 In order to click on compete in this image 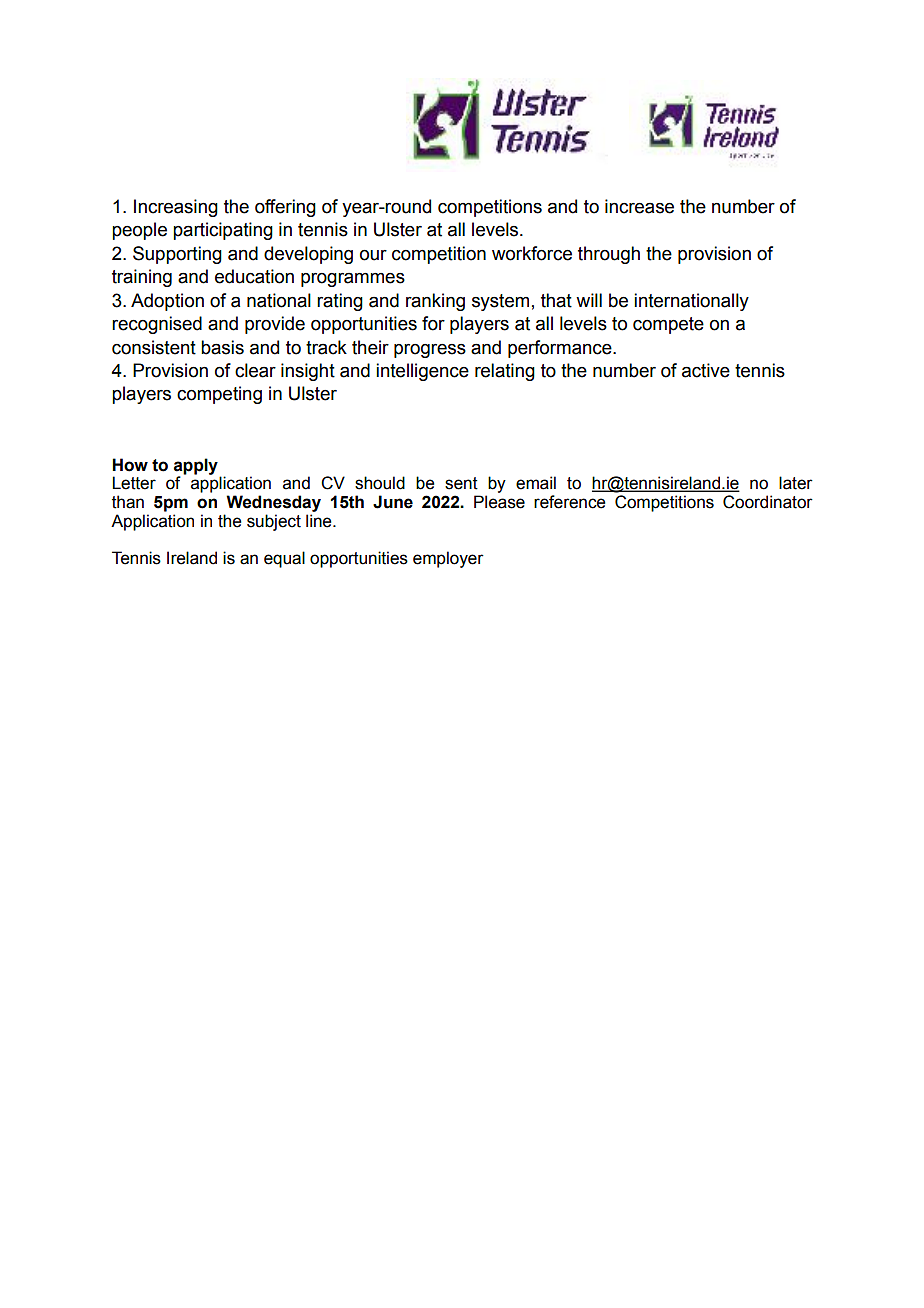, I will do `click(668, 325)`.
